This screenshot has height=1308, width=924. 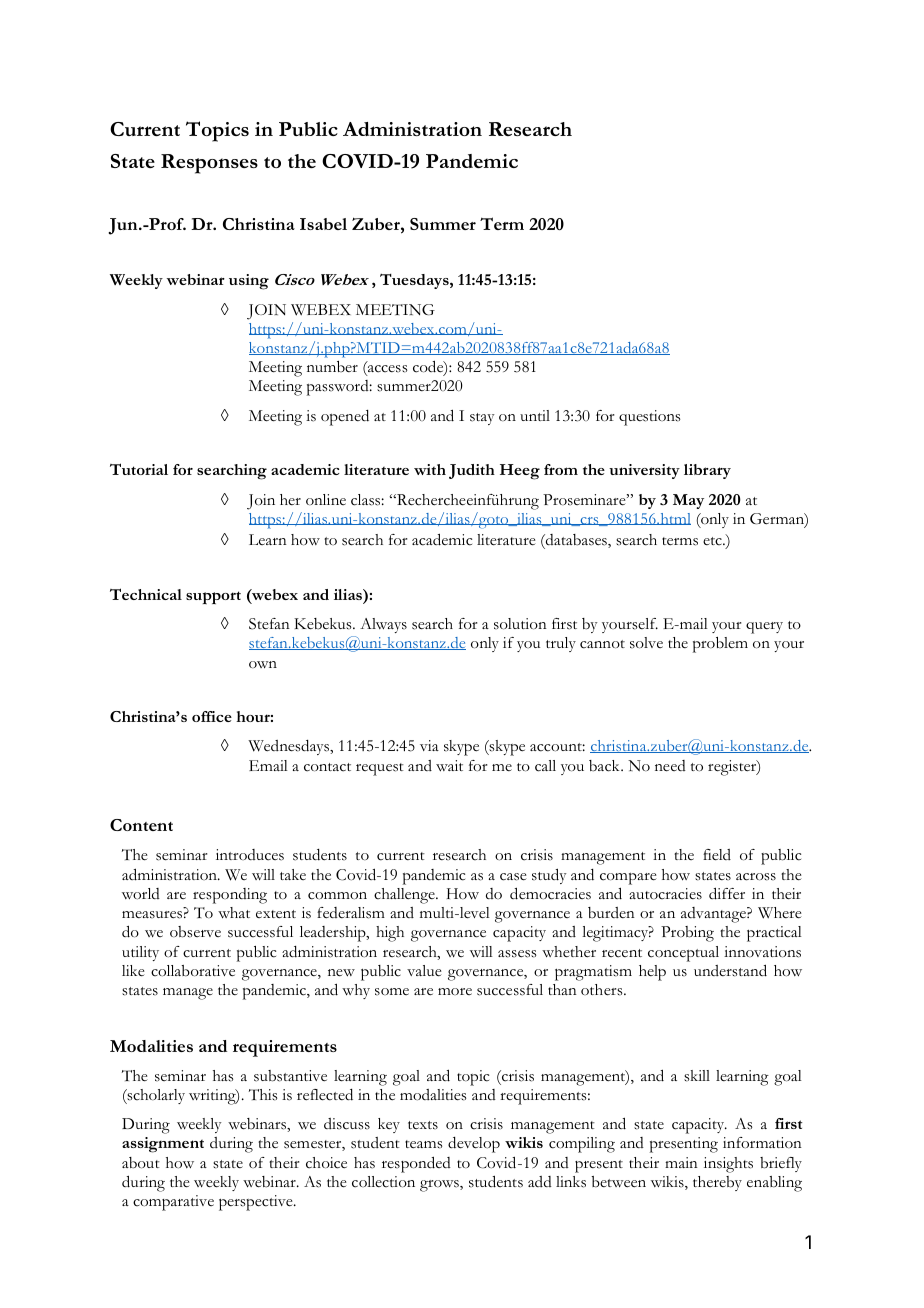 What do you see at coordinates (173, 1203) in the screenshot?
I see `comparative` at bounding box center [173, 1203].
